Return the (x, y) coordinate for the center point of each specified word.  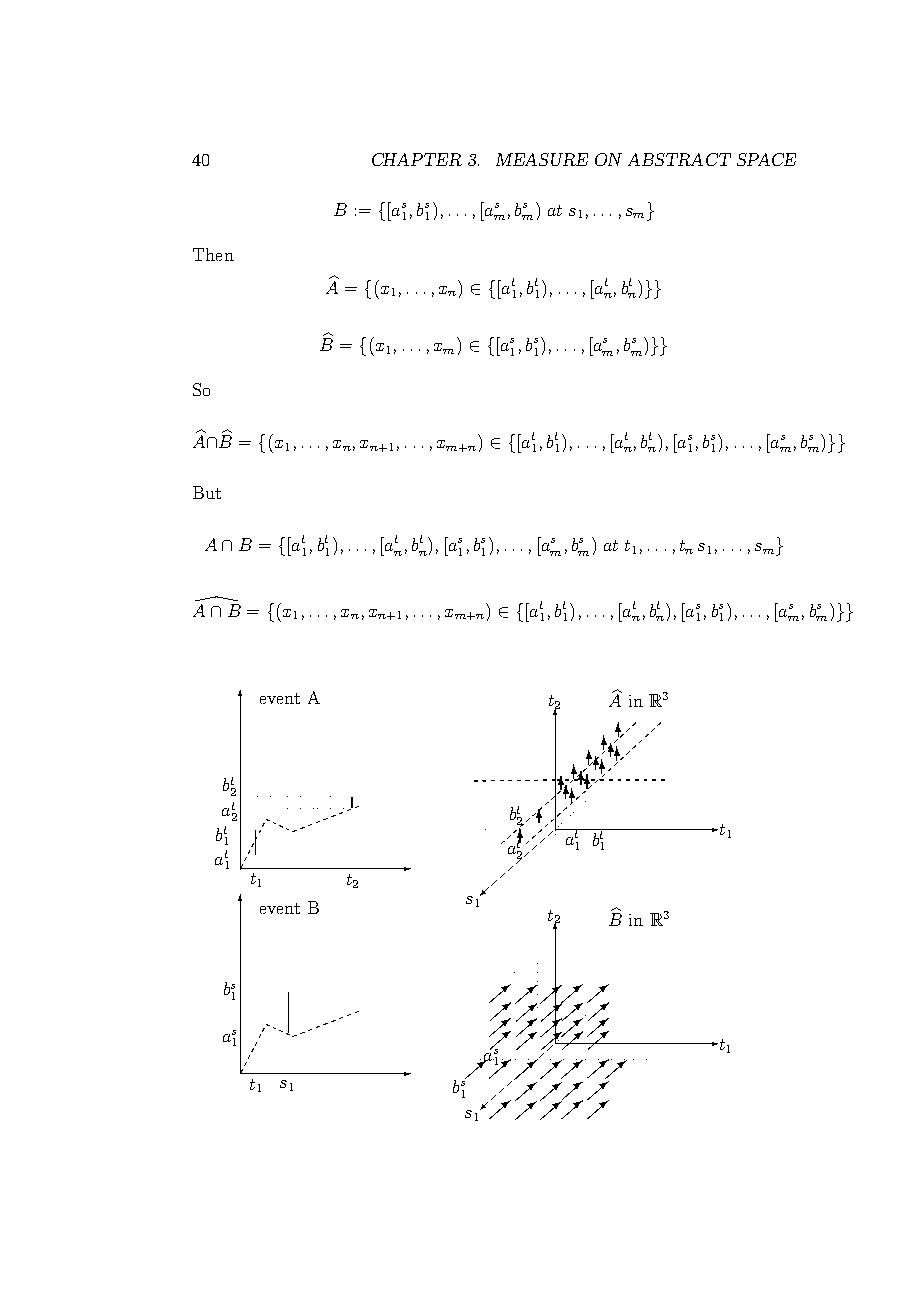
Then (213, 254)
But (207, 492)
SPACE (766, 159)
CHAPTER (417, 159)
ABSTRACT (679, 159)
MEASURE (542, 159)
